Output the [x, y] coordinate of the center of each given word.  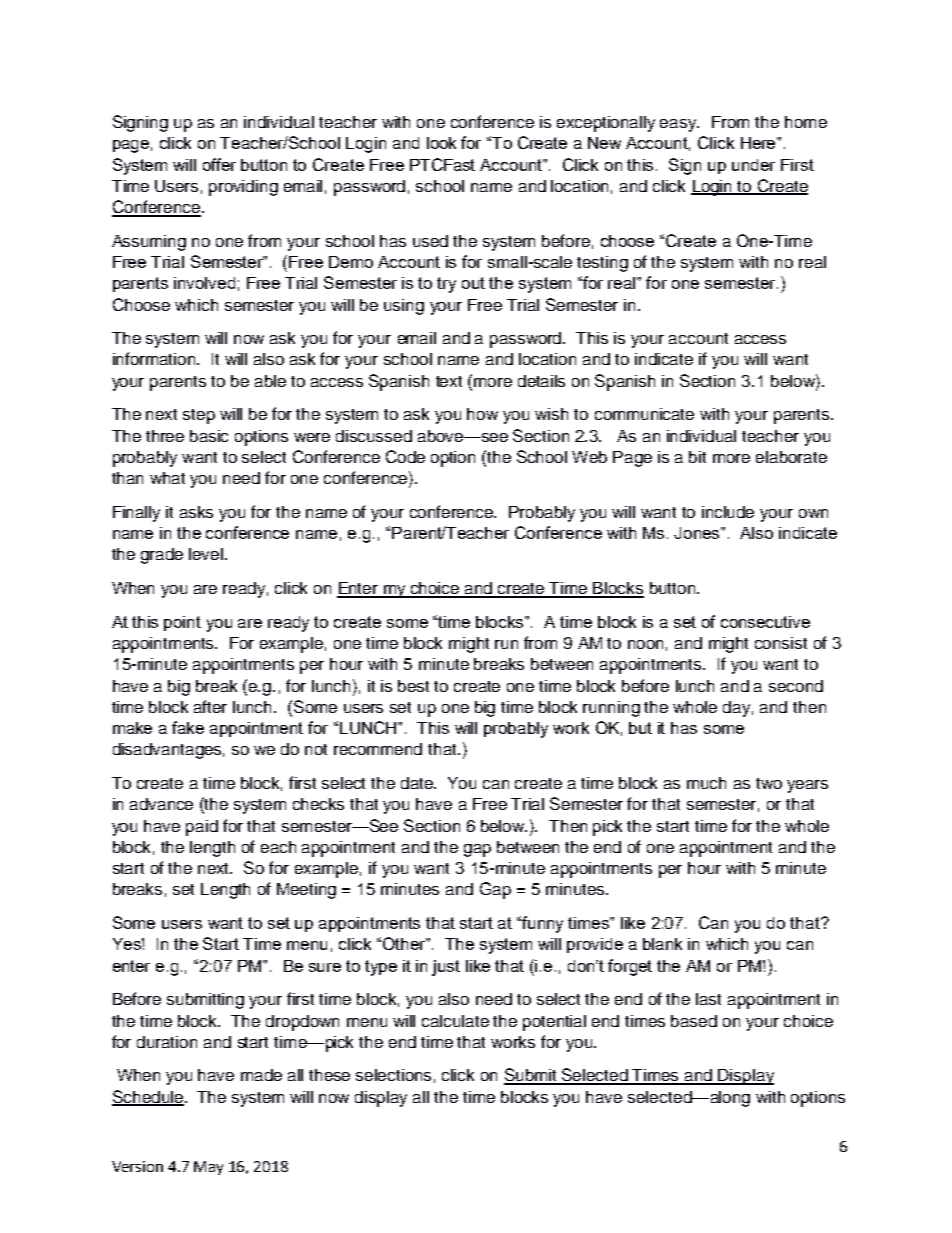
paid [202, 828]
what [167, 478]
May [208, 1168]
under [753, 165]
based [694, 1021]
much [706, 783]
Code [405, 456]
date [418, 783]
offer [219, 164]
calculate [455, 1021]
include [728, 512]
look [441, 143]
